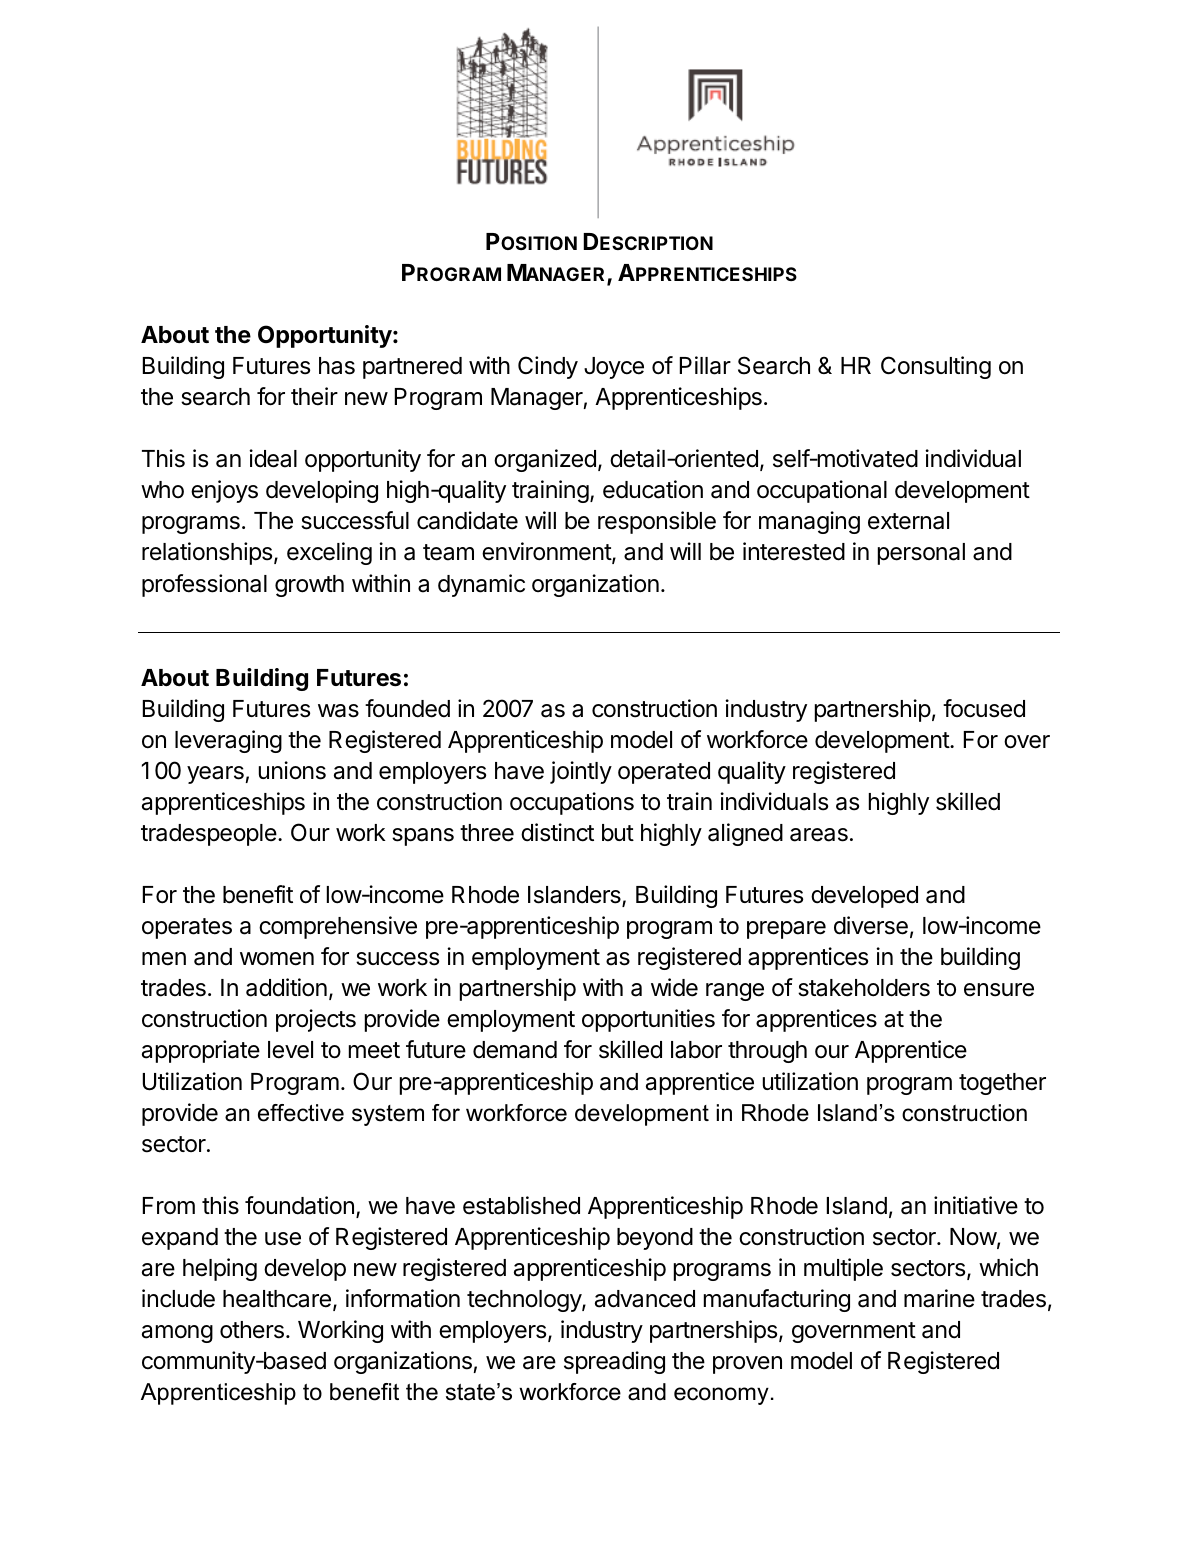 The height and width of the screenshot is (1550, 1198). I want to click on distinct, so click(557, 832).
